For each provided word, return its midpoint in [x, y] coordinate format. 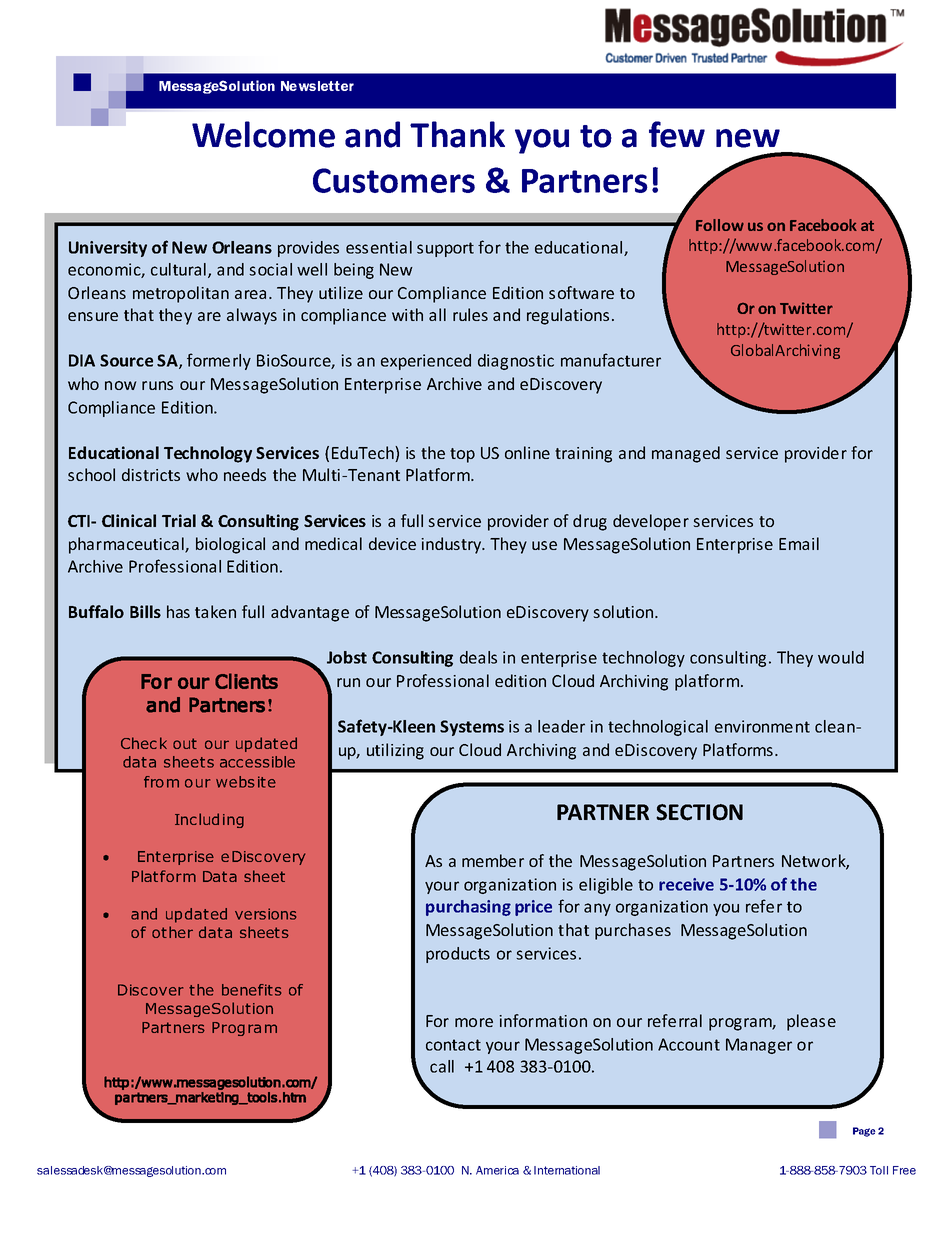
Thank [457, 134]
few [677, 134]
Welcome [263, 134]
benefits [251, 990]
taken [215, 611]
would [841, 657]
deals [478, 657]
